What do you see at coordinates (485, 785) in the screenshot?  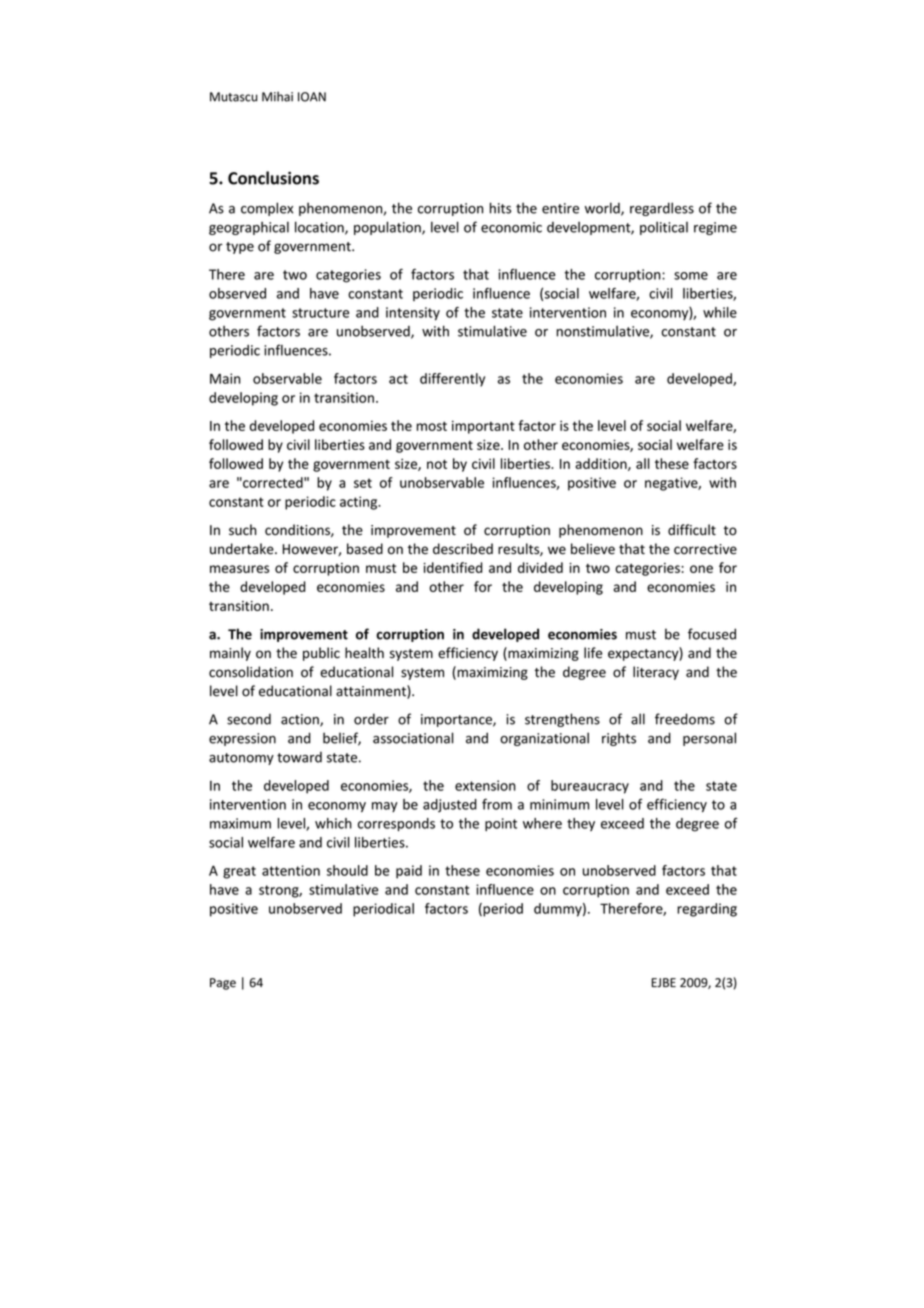 I see `extension` at bounding box center [485, 785].
